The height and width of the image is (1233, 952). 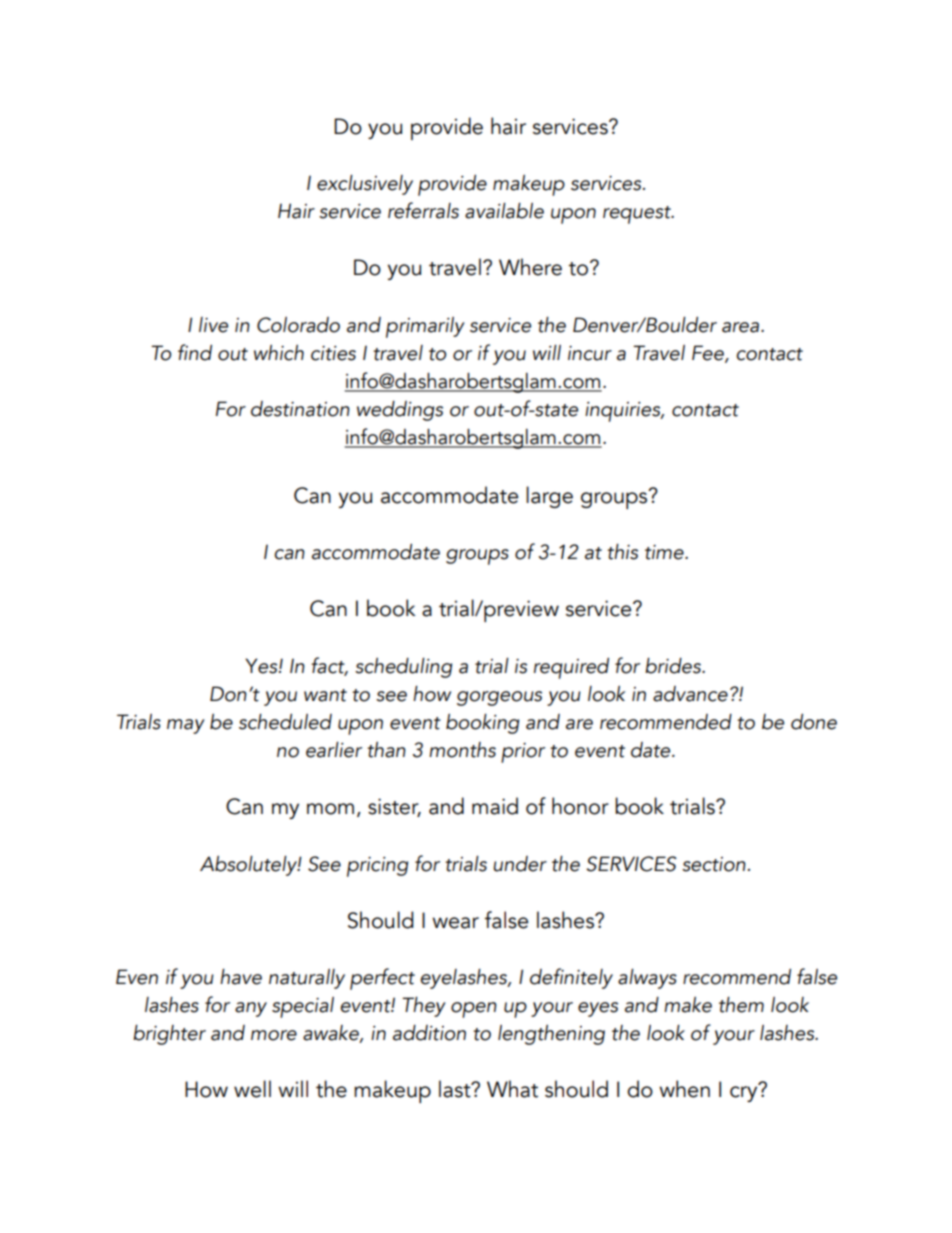 What do you see at coordinates (512, 1089) in the image?
I see `What` at bounding box center [512, 1089].
